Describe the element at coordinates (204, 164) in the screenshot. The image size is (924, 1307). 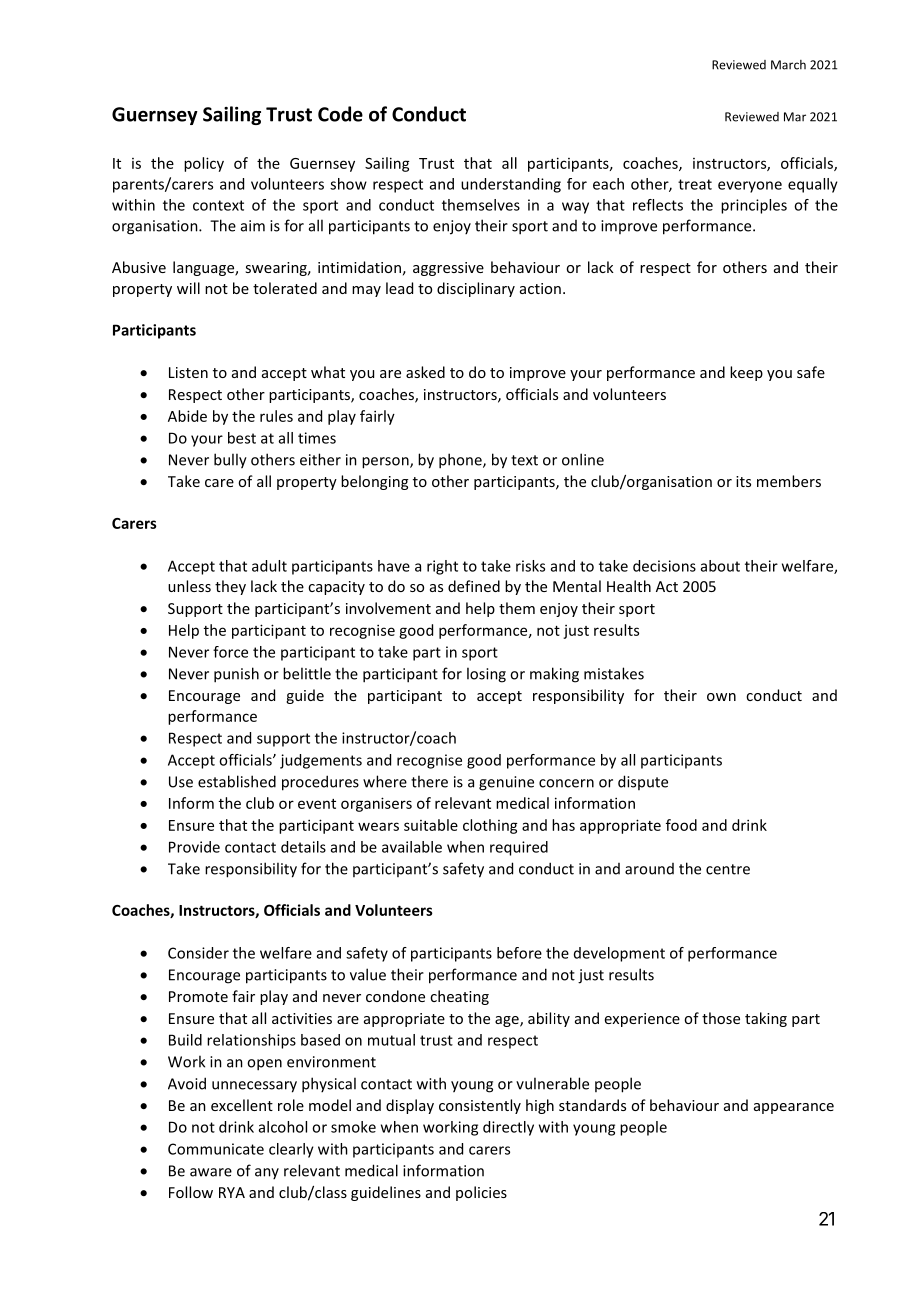
I see `policy` at that location.
